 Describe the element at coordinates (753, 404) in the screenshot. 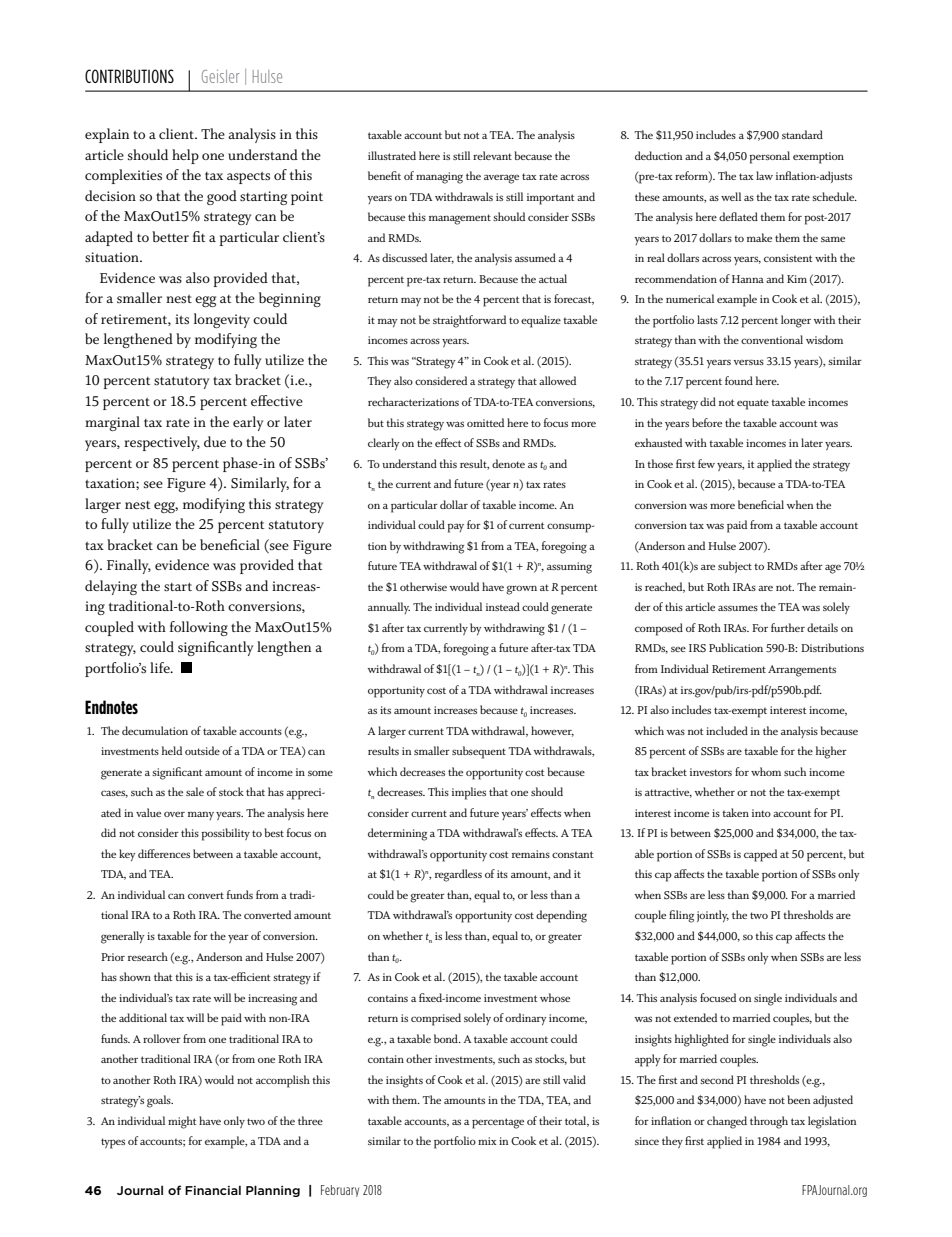

I see `equate` at that location.
